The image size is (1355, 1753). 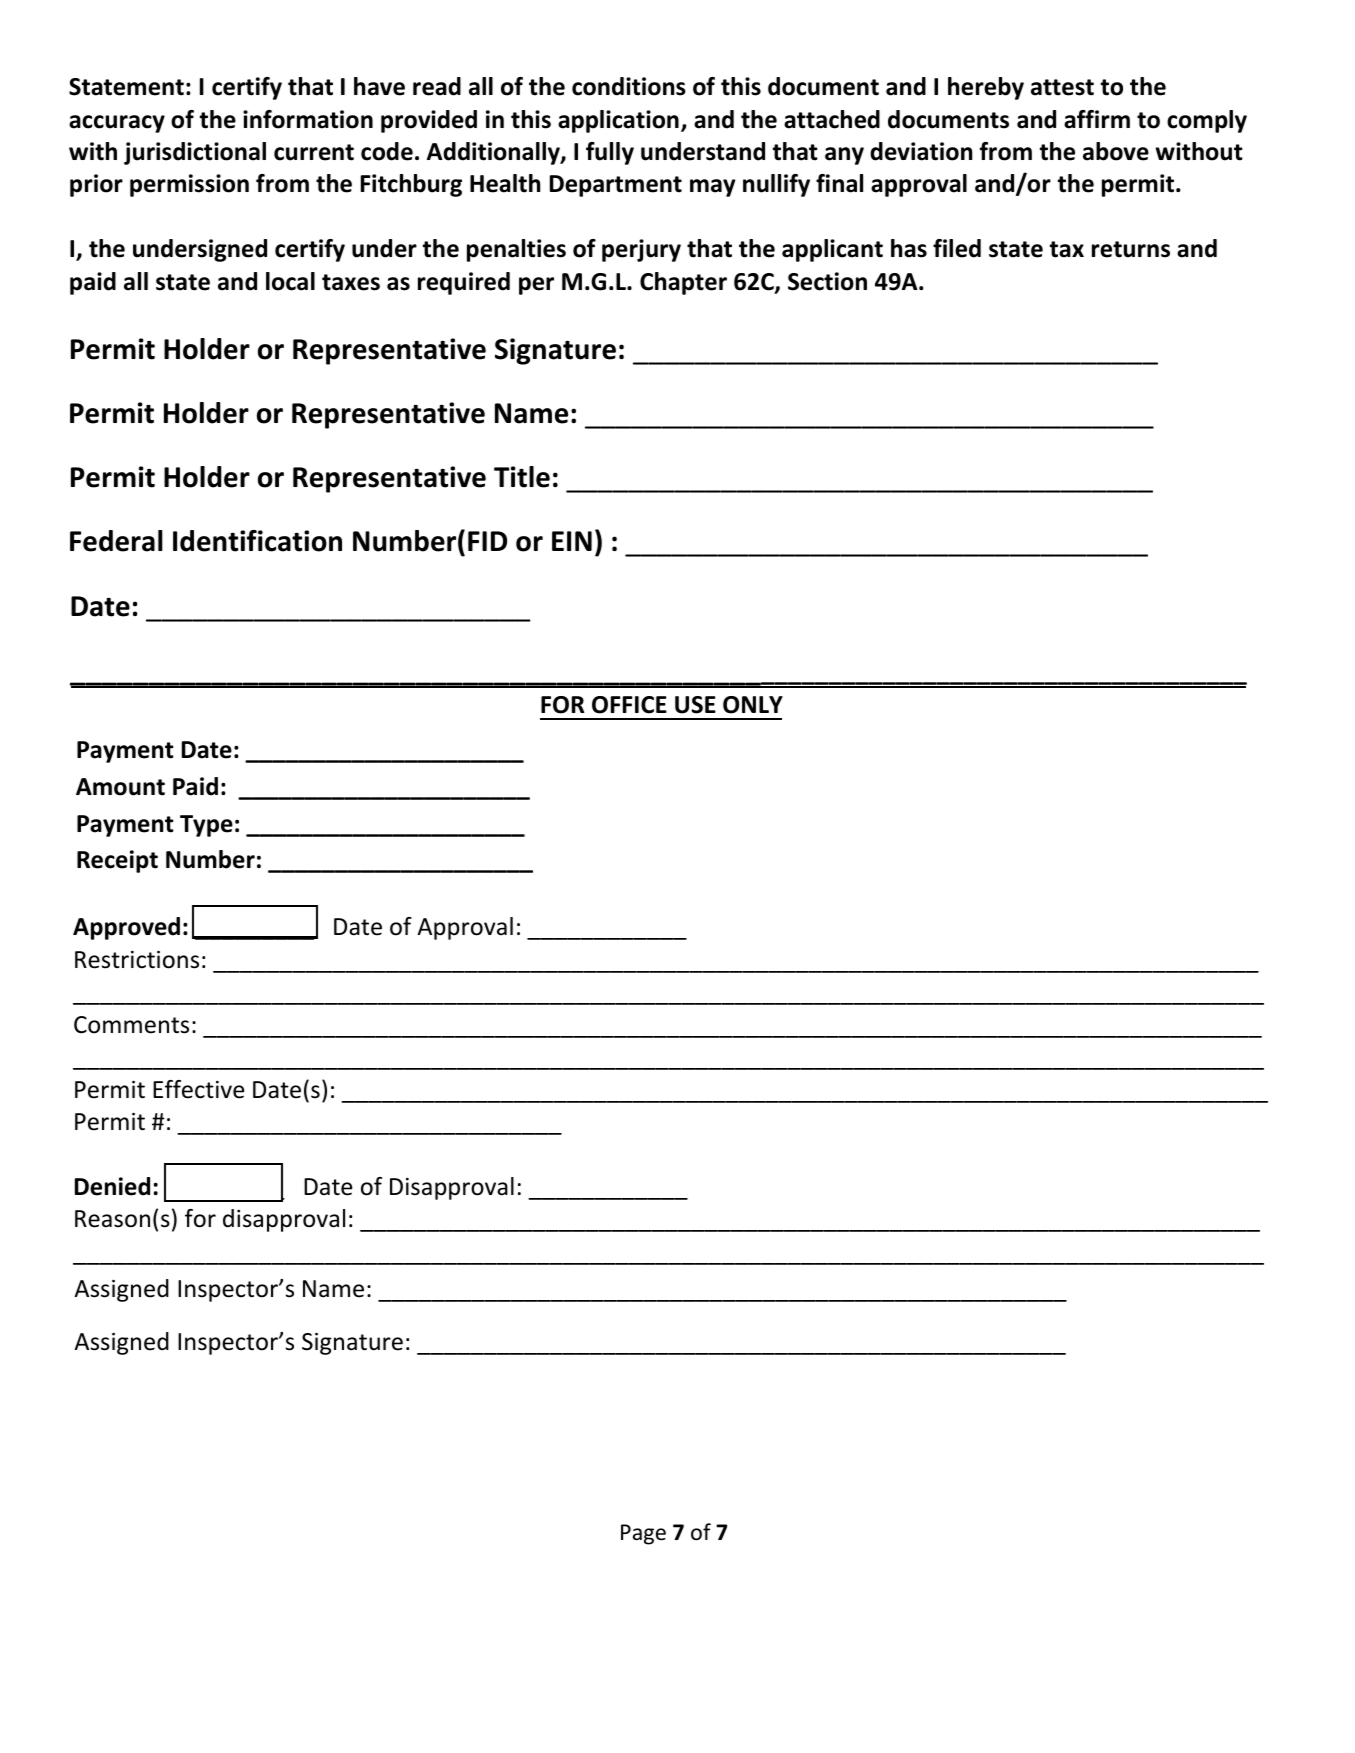 I want to click on USE, so click(x=695, y=705).
